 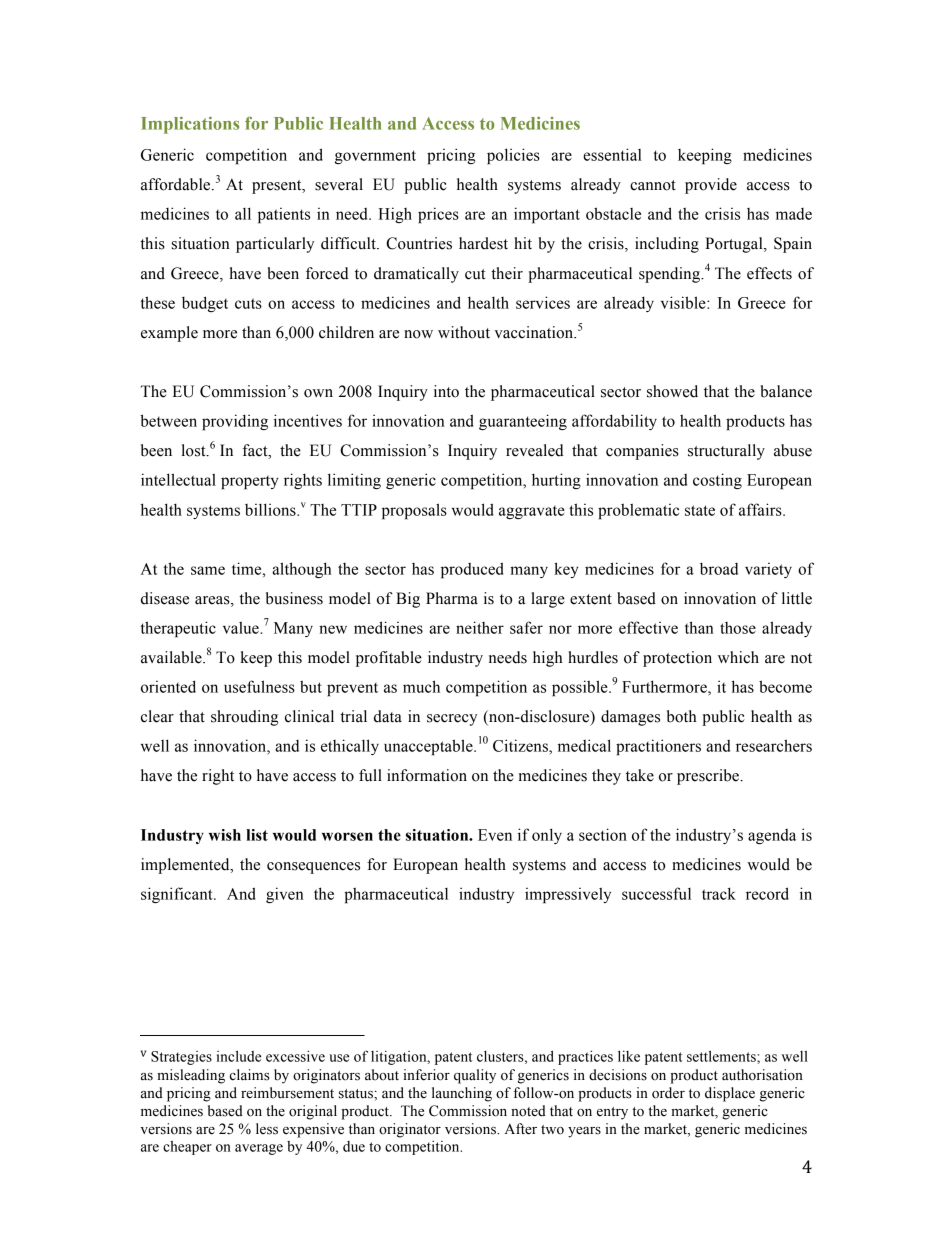 I want to click on provide, so click(x=711, y=186).
